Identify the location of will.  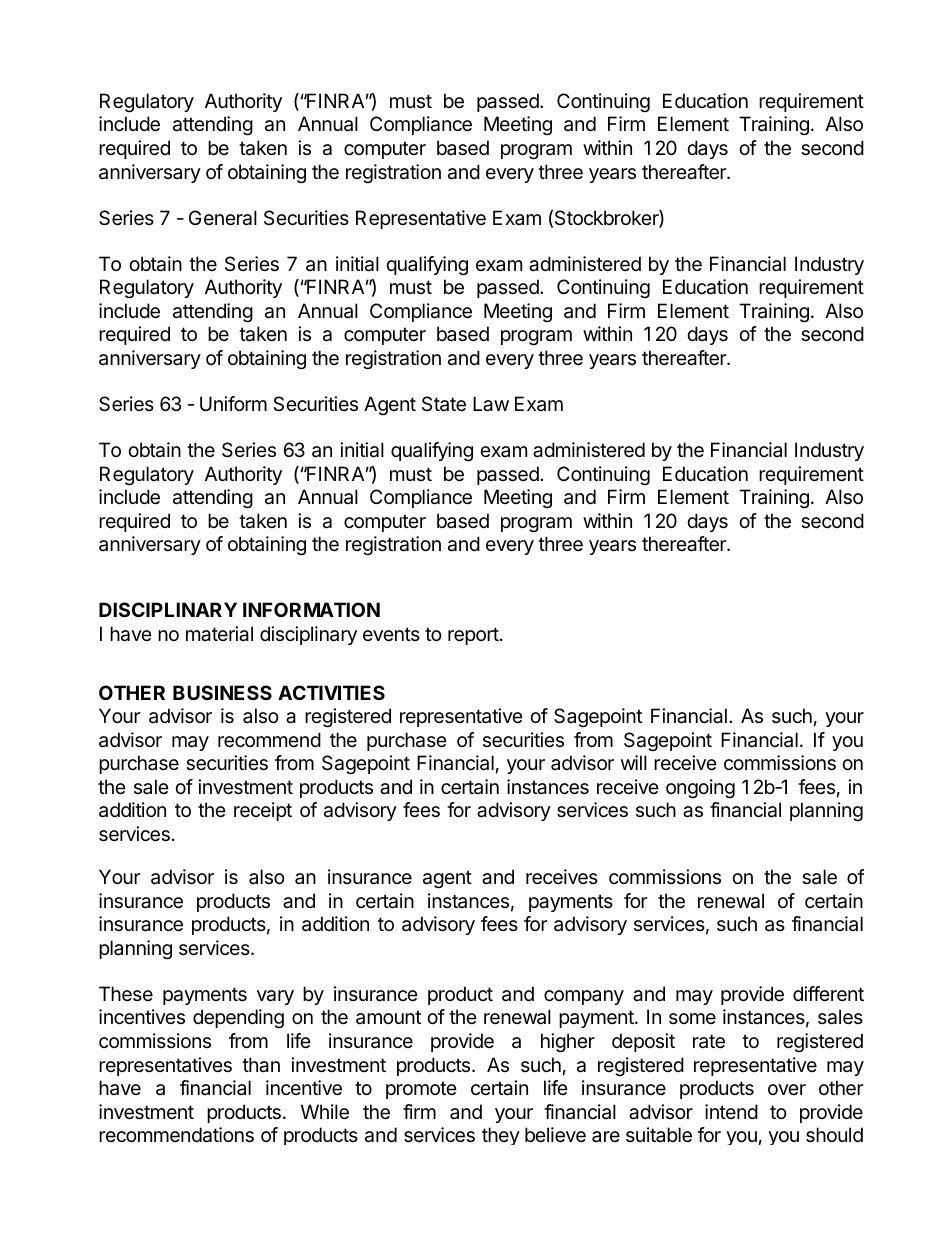
(634, 762).
